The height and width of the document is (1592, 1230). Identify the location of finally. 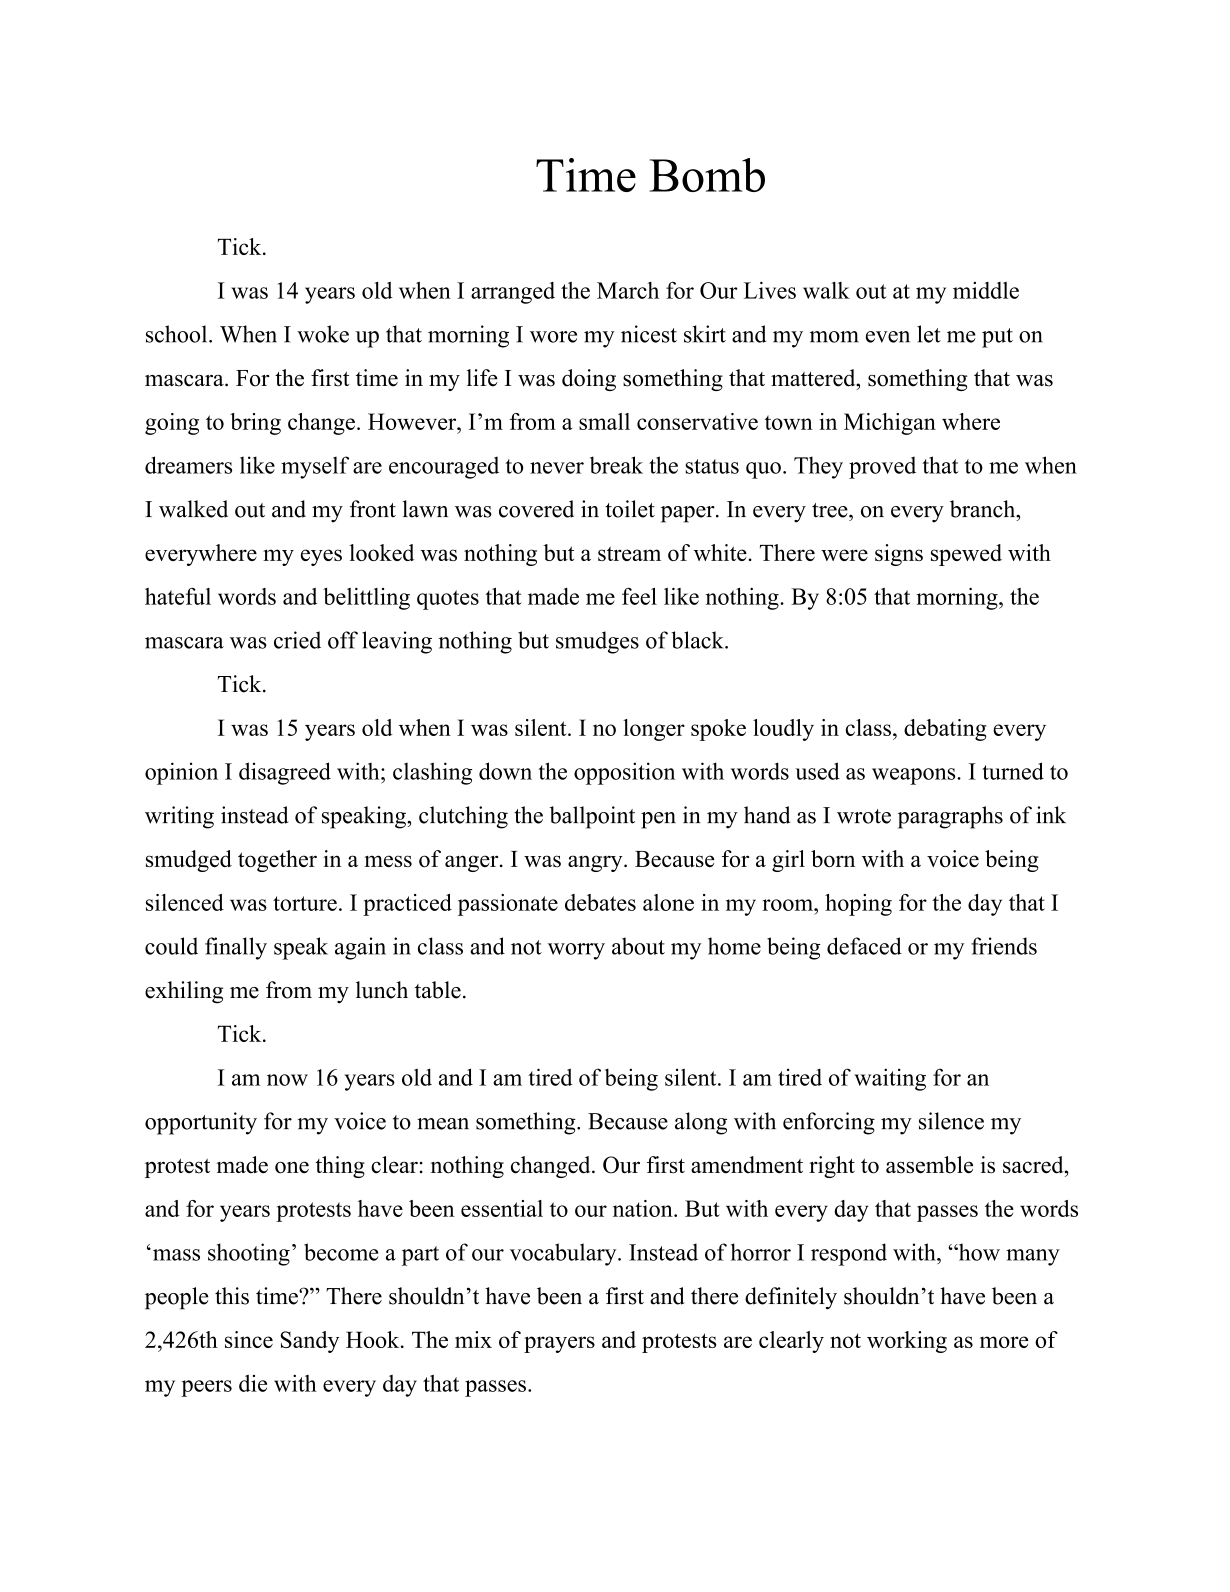
(236, 948).
